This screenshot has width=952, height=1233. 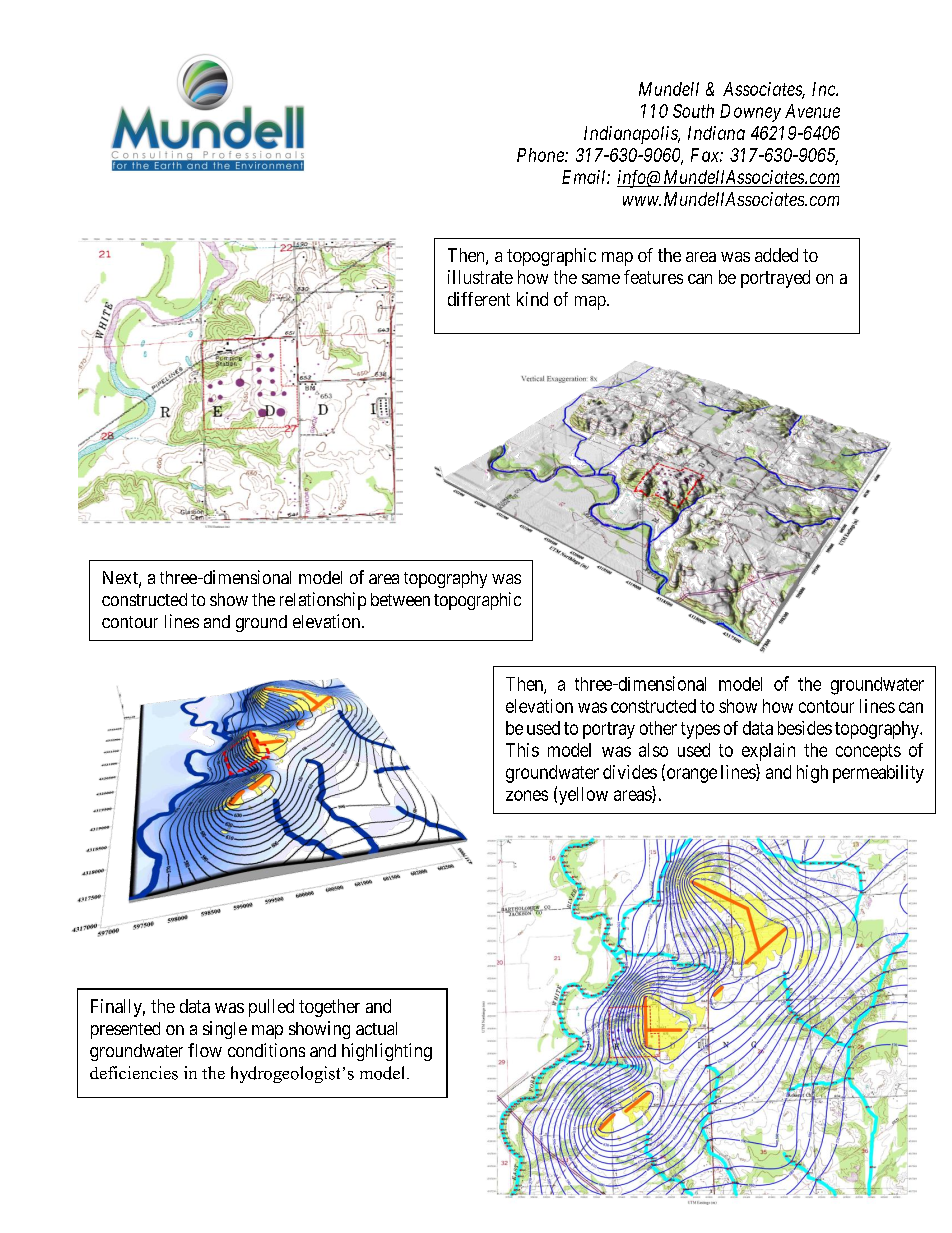 I want to click on South, so click(x=693, y=111).
